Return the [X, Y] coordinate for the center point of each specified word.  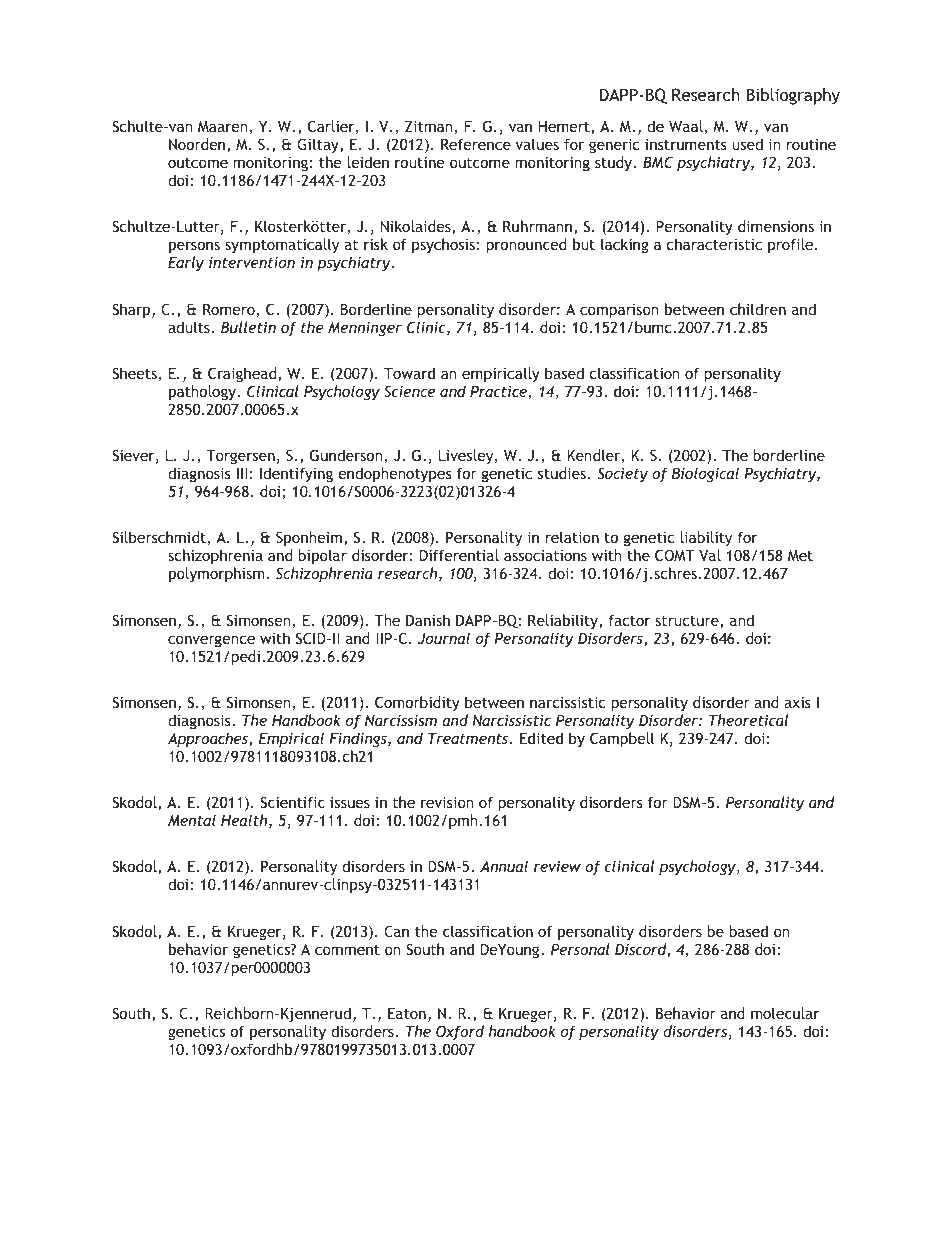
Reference [476, 144]
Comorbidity [417, 703]
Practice [499, 392]
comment [347, 950]
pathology [203, 392]
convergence [211, 641]
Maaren [224, 128]
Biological [705, 474]
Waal [687, 127]
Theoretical [748, 720]
